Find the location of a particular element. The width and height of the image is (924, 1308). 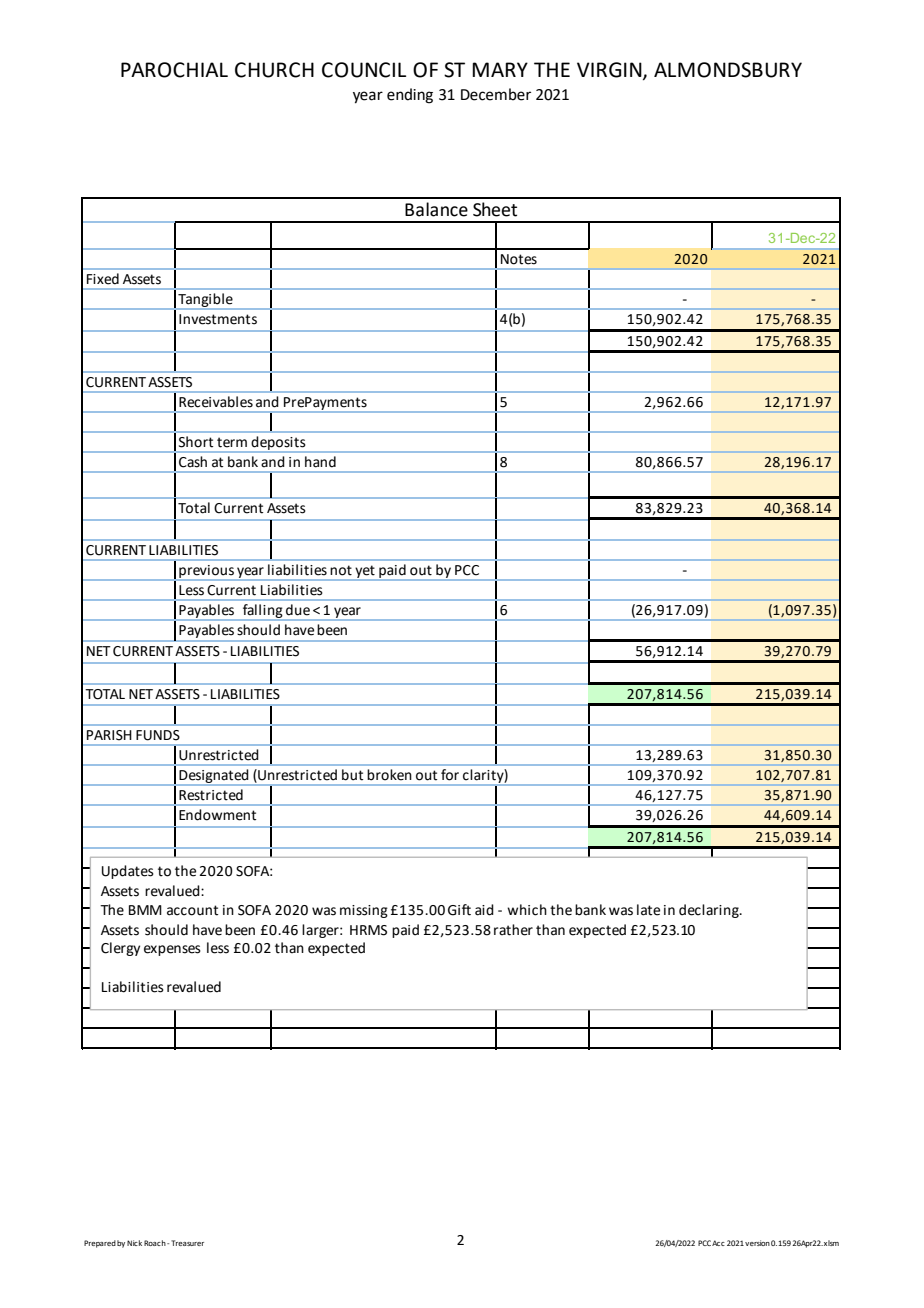

ending is located at coordinates (410, 96).
